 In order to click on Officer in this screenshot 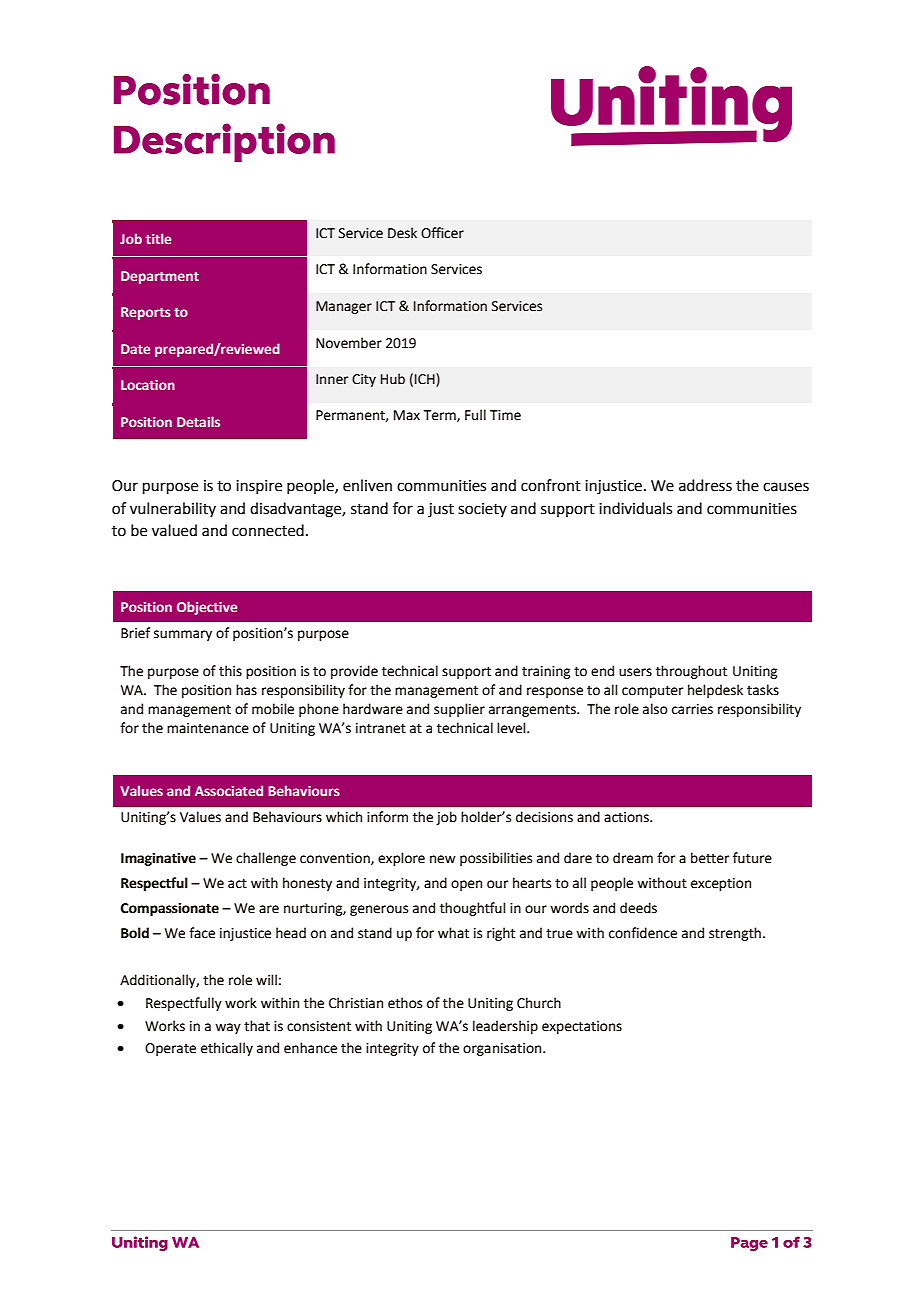, I will do `click(442, 233)`.
